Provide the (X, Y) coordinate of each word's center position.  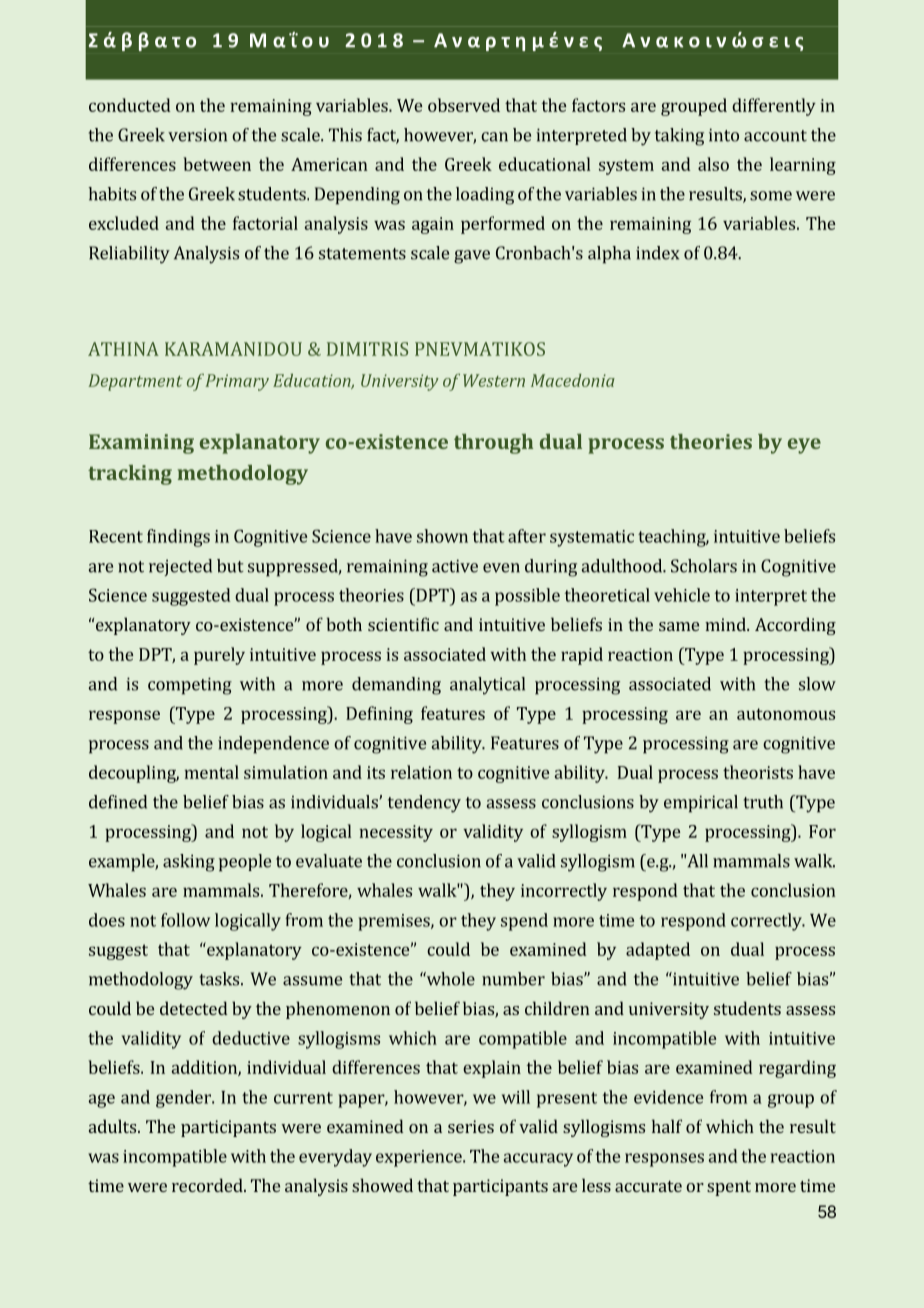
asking (189, 863)
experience (420, 1158)
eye (804, 446)
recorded (208, 1185)
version (197, 135)
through (493, 444)
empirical (701, 804)
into (724, 135)
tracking (130, 475)
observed (464, 105)
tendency (424, 804)
